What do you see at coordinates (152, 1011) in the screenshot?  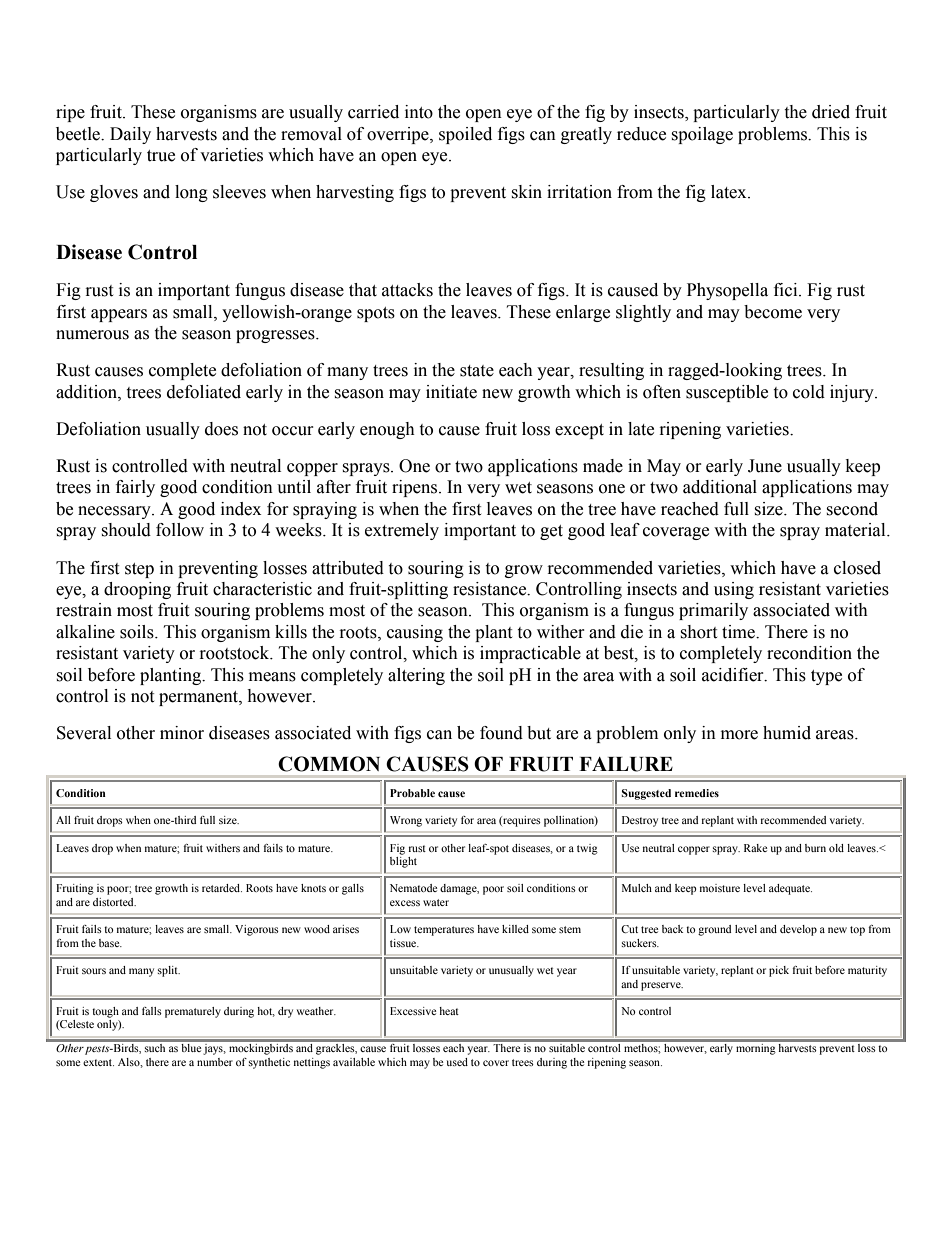 I see `falls` at bounding box center [152, 1011].
